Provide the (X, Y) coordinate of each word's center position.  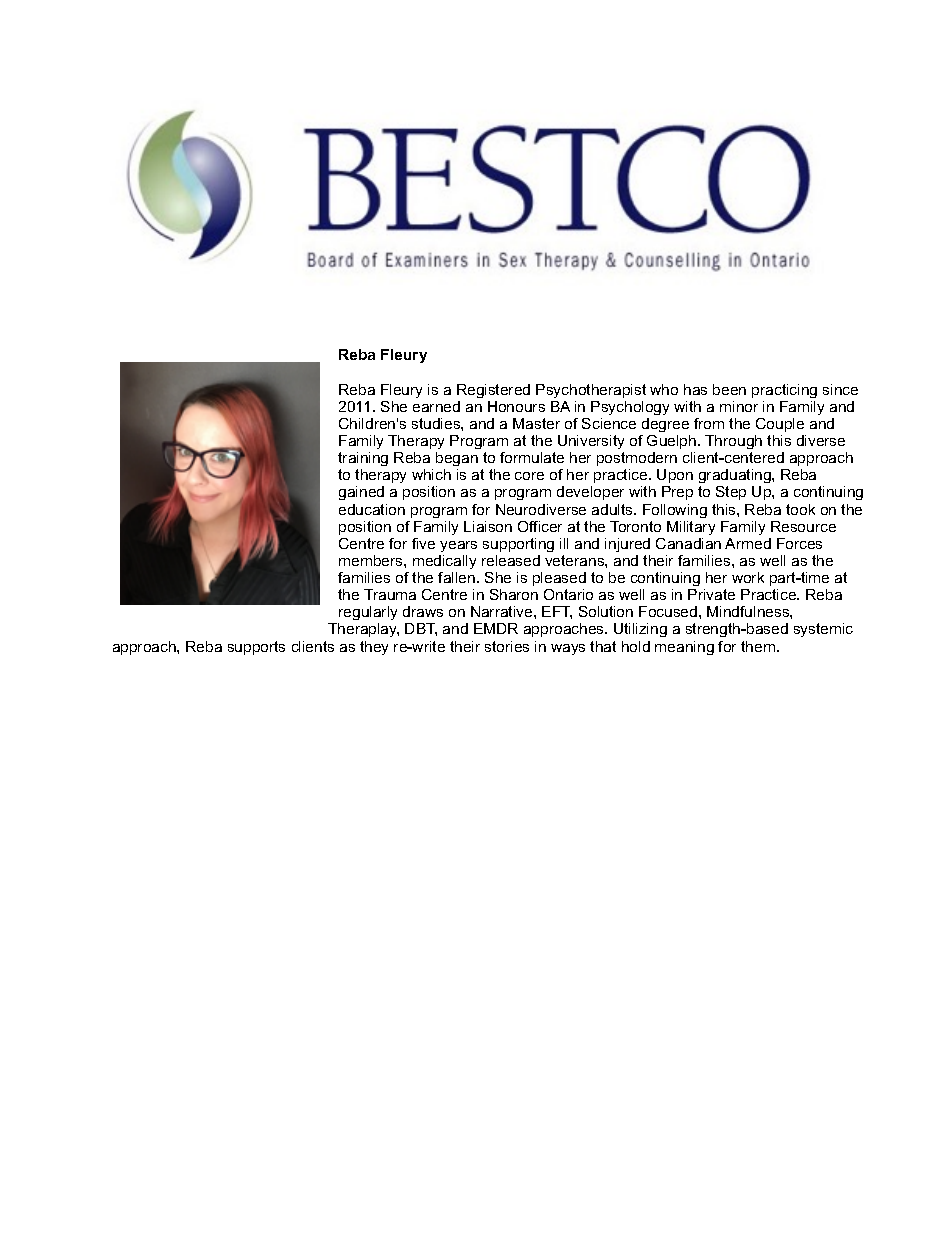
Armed (748, 543)
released (511, 560)
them (759, 646)
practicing (784, 391)
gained (361, 493)
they (374, 648)
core (529, 476)
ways (568, 649)
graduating (736, 476)
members (372, 560)
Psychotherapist (591, 391)
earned (436, 406)
